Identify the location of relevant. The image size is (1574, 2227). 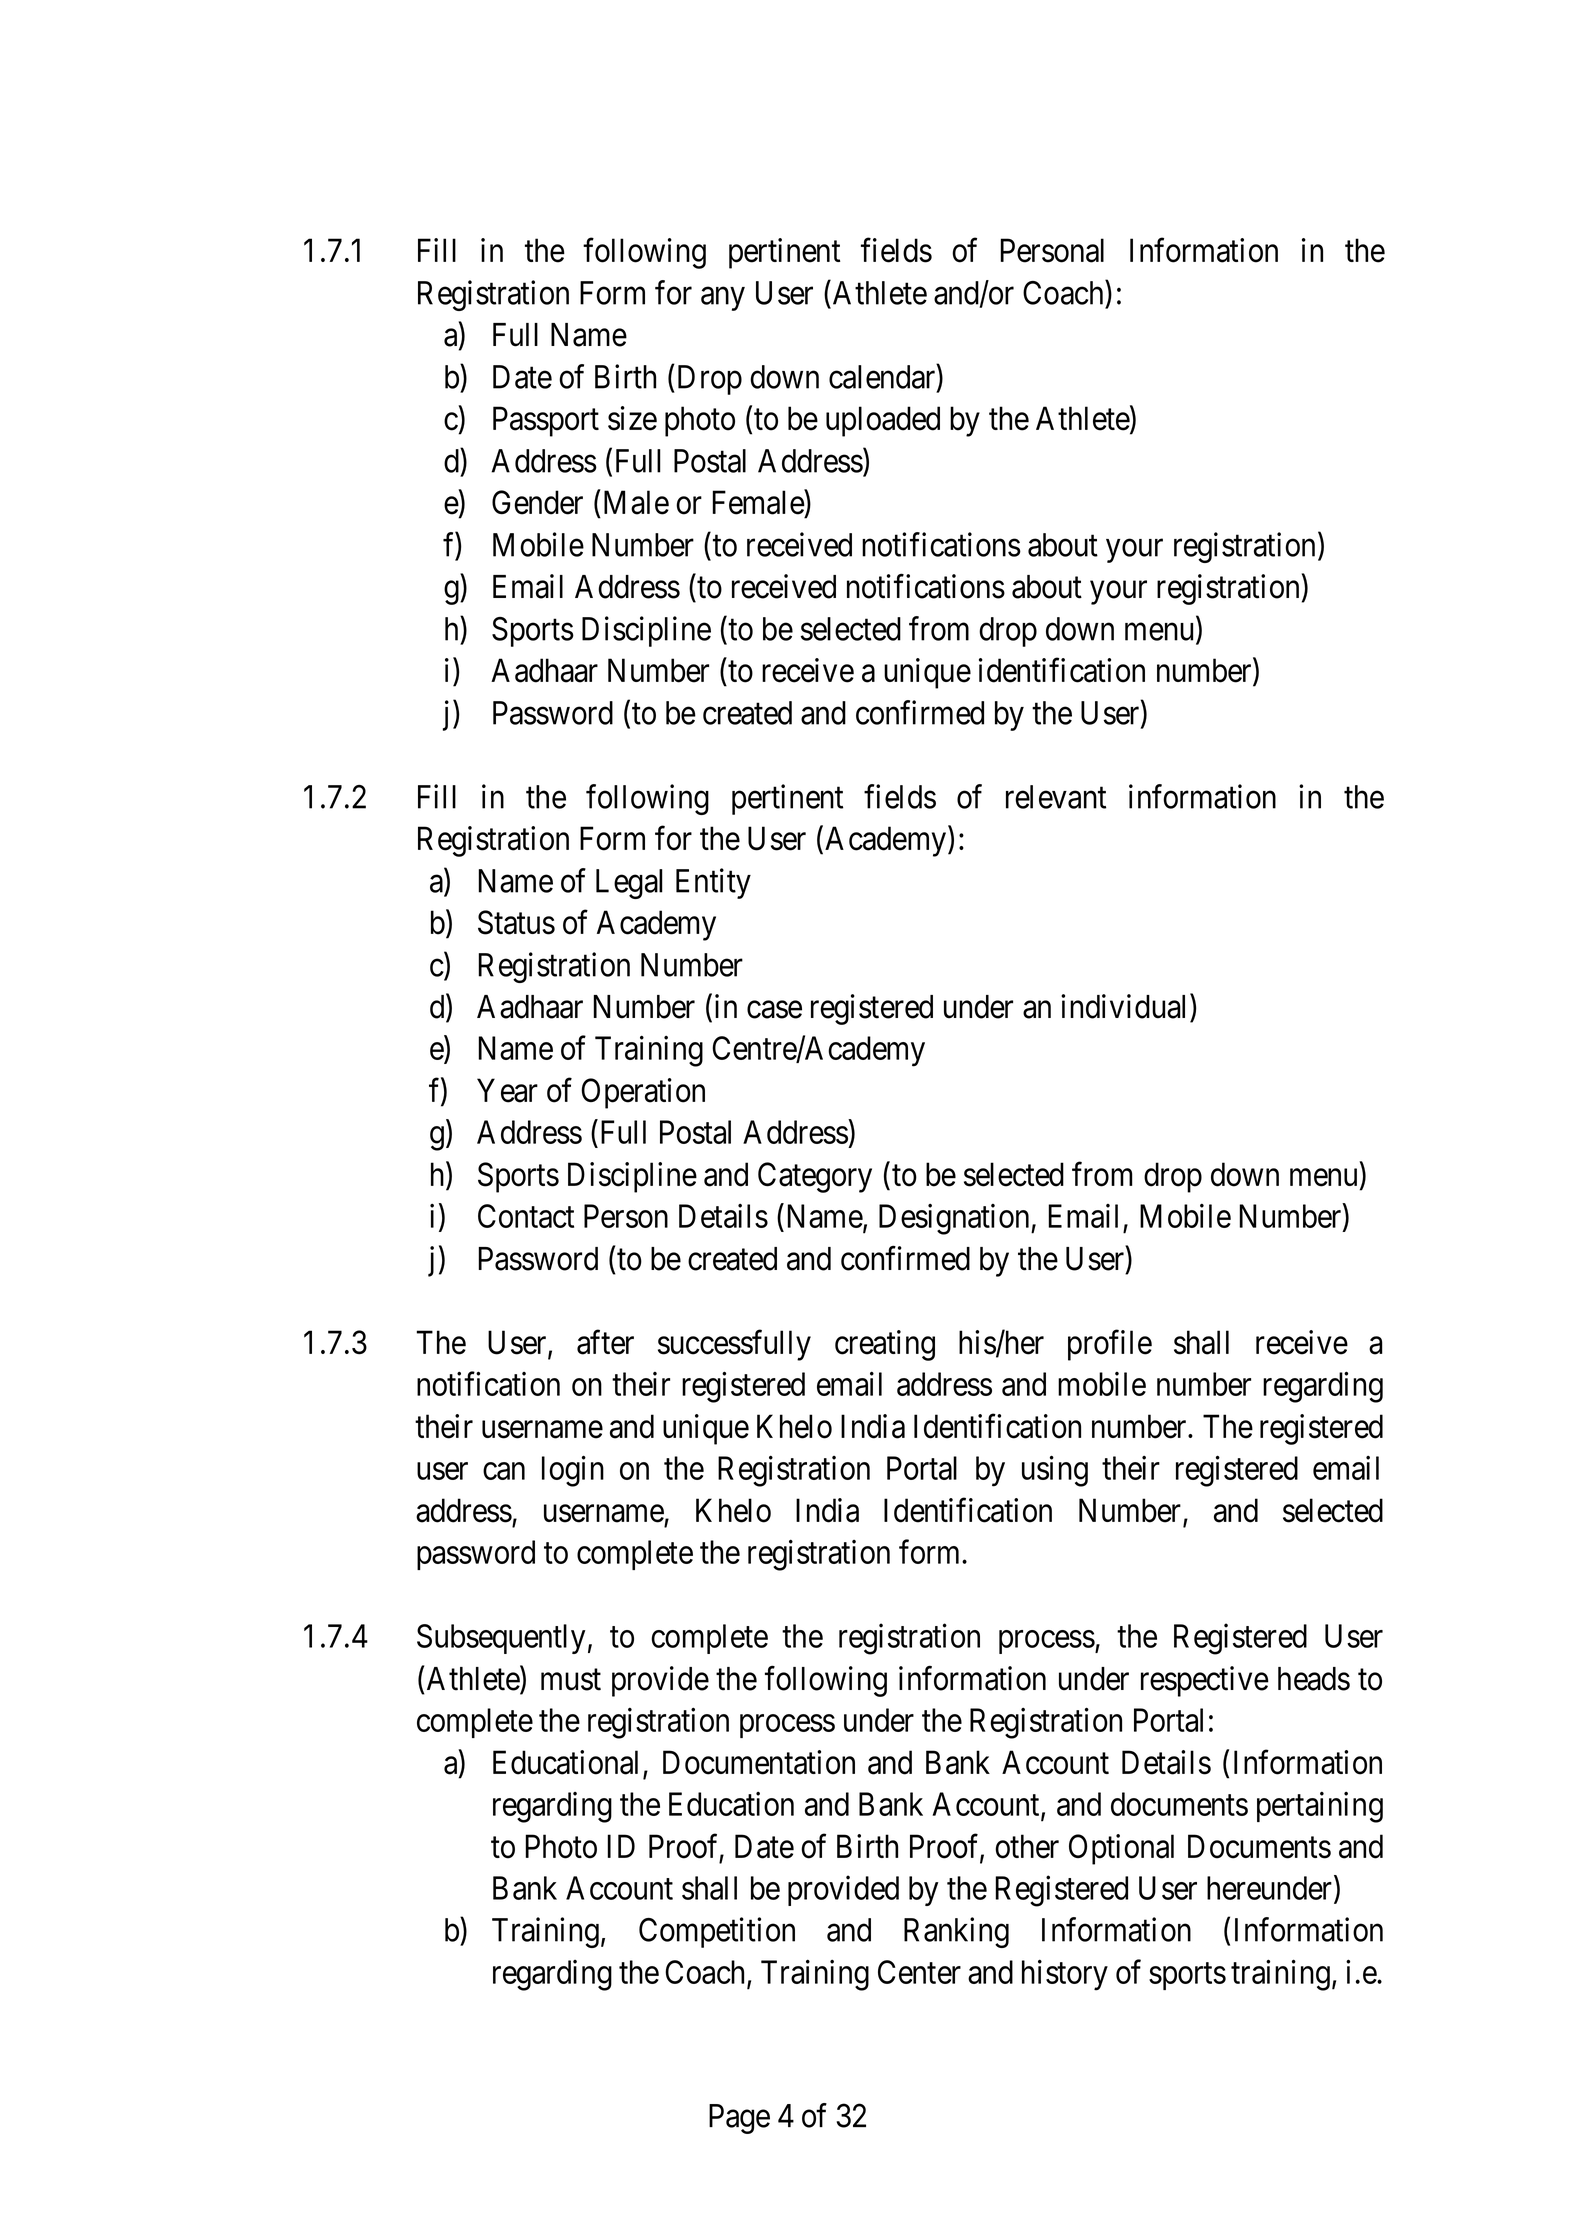
(1056, 797).
